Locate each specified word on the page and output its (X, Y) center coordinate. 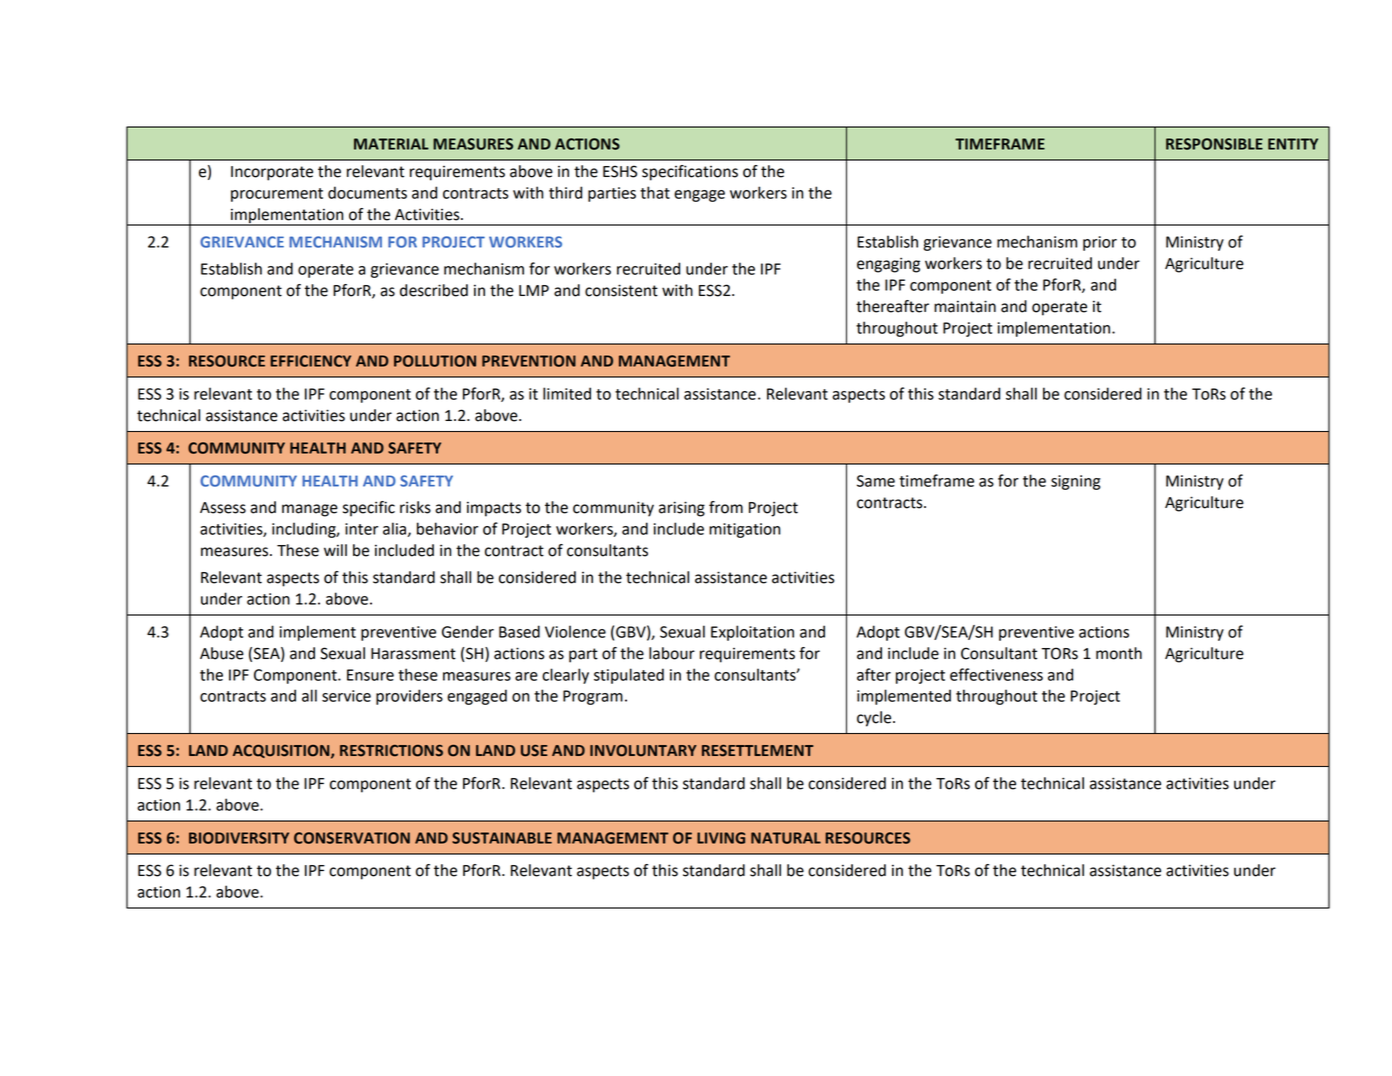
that (655, 192)
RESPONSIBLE (1214, 144)
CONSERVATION (352, 838)
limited (567, 393)
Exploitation (752, 633)
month (1119, 653)
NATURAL (786, 838)
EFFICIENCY (310, 361)
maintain (965, 306)
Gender (468, 631)
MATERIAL (391, 144)
